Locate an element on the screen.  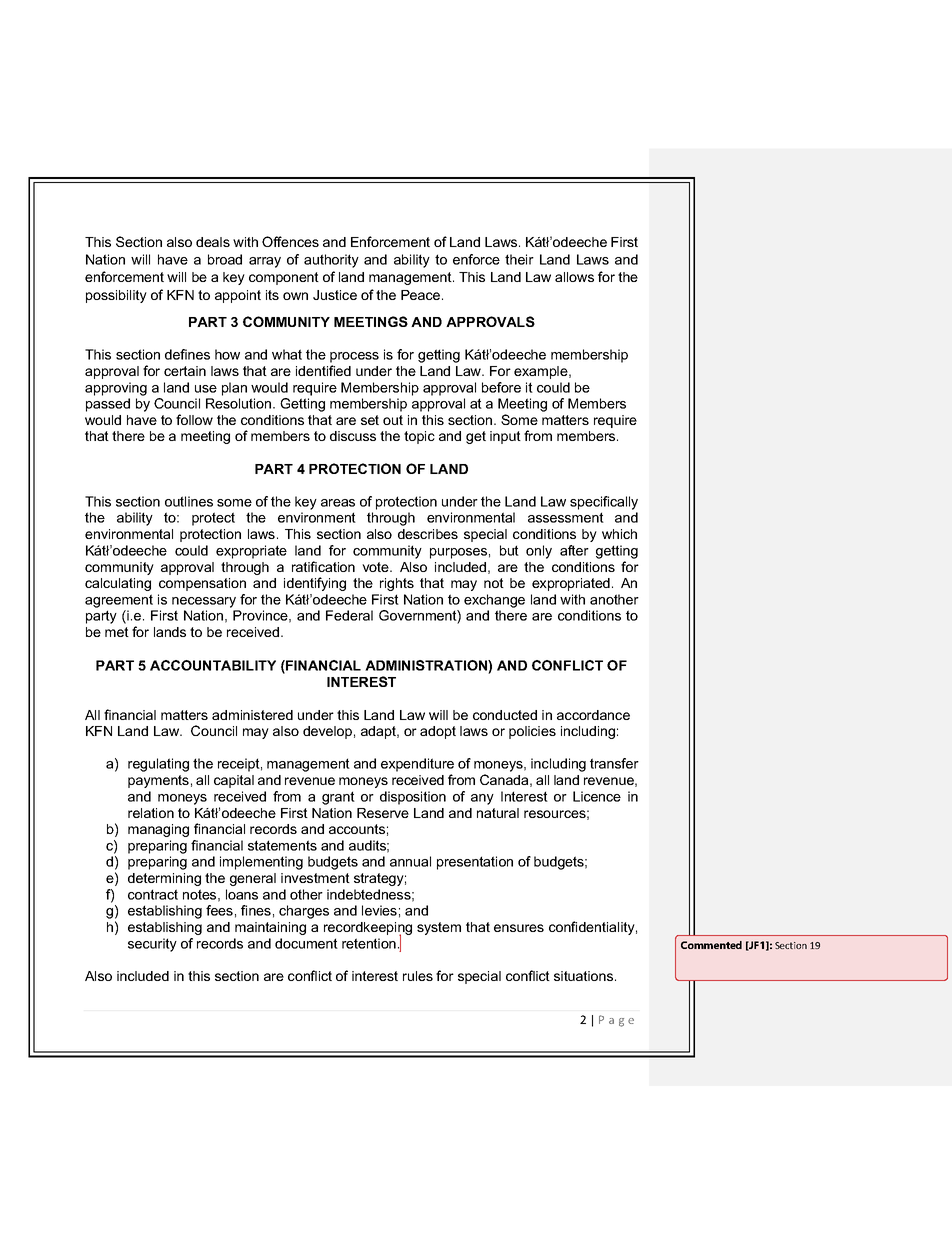
follow is located at coordinates (194, 419).
